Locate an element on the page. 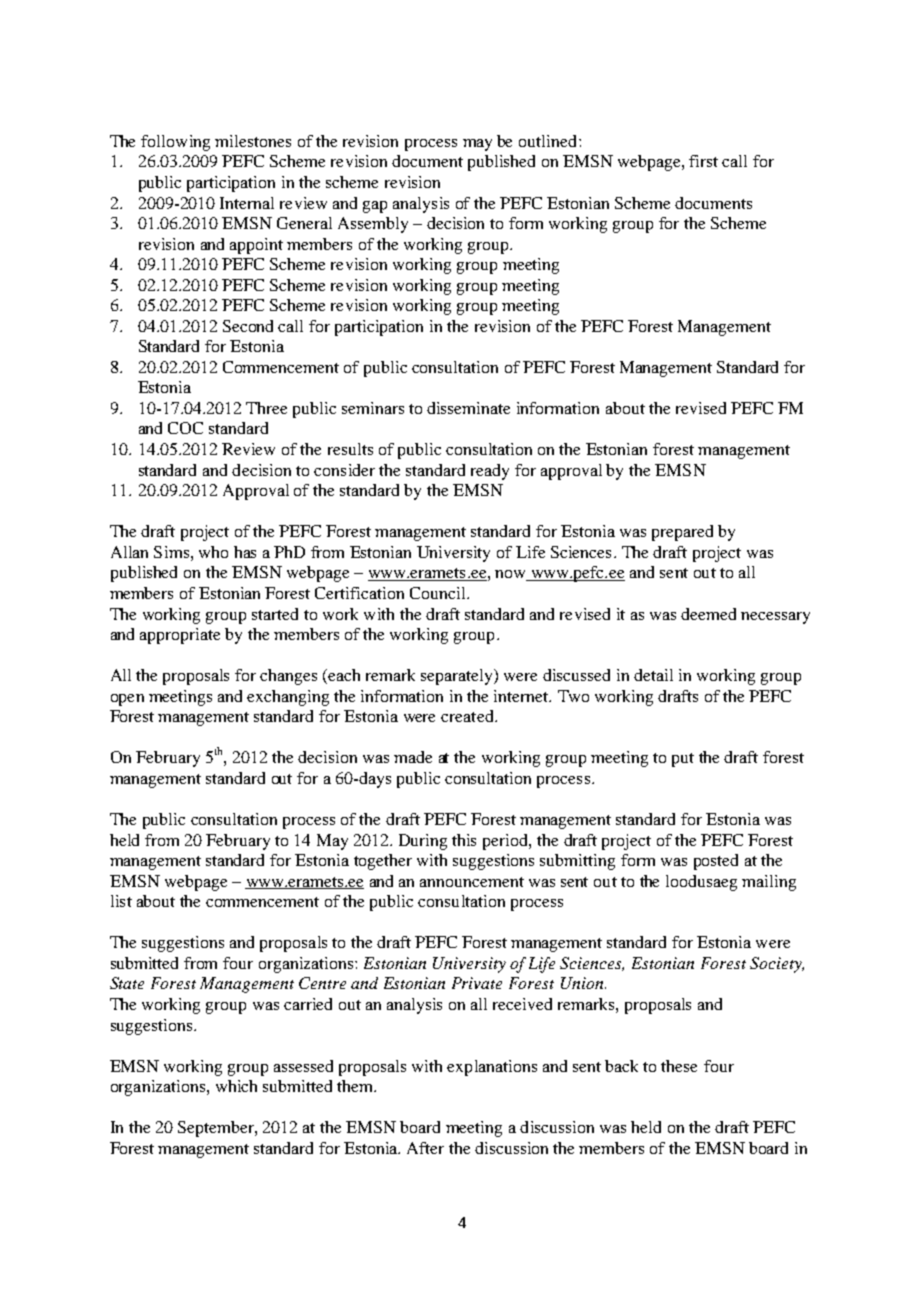 Image resolution: width=924 pixels, height=1308 pixels. gap is located at coordinates (375, 207).
